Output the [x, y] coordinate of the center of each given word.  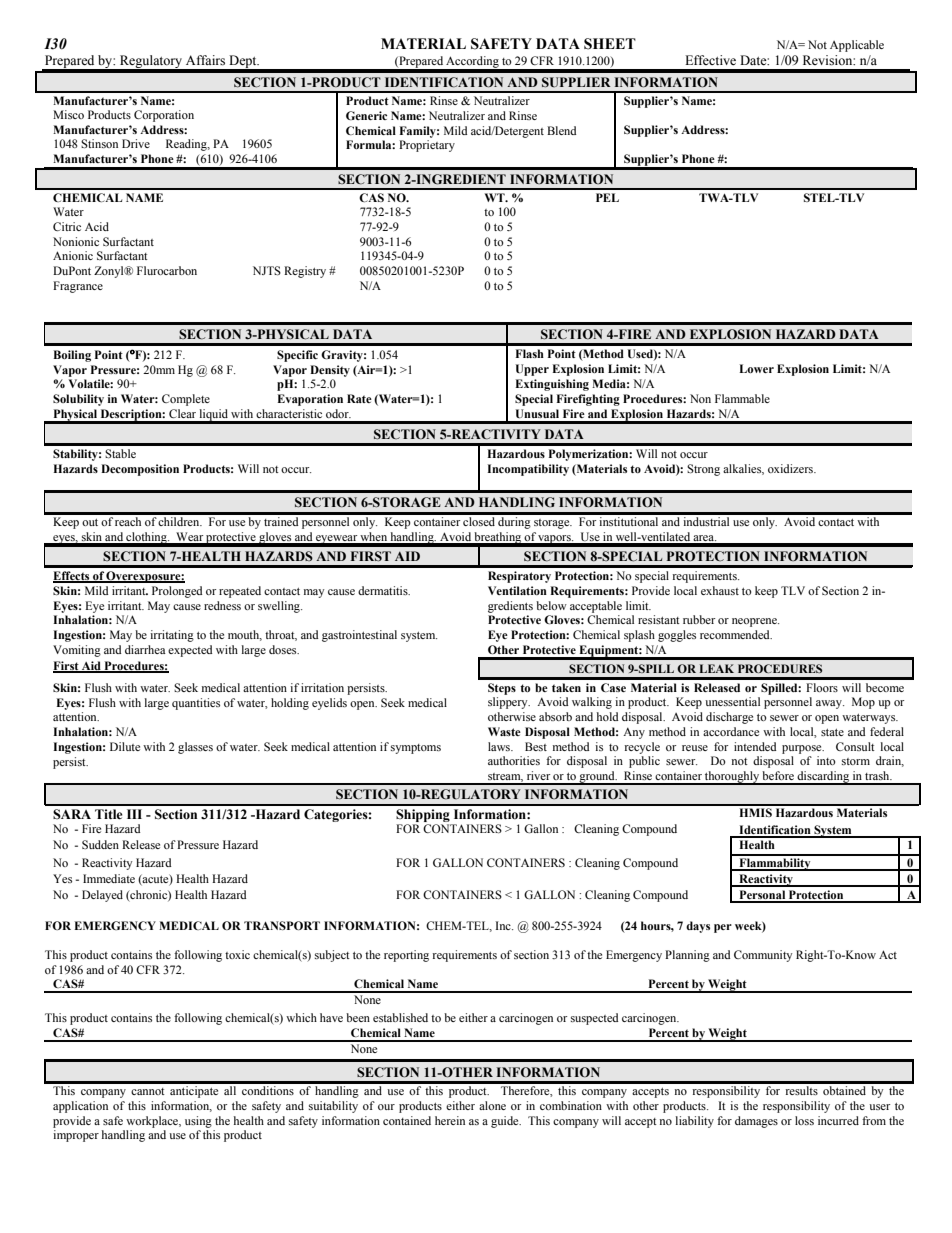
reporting [406, 956]
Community [763, 956]
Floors [822, 687]
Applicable [857, 46]
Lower [756, 368]
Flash [530, 353]
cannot [148, 1091]
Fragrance [78, 287]
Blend [561, 130]
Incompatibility [528, 470]
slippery [509, 703]
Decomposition [140, 470]
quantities [196, 704]
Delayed [102, 896]
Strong [703, 470]
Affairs [205, 60]
